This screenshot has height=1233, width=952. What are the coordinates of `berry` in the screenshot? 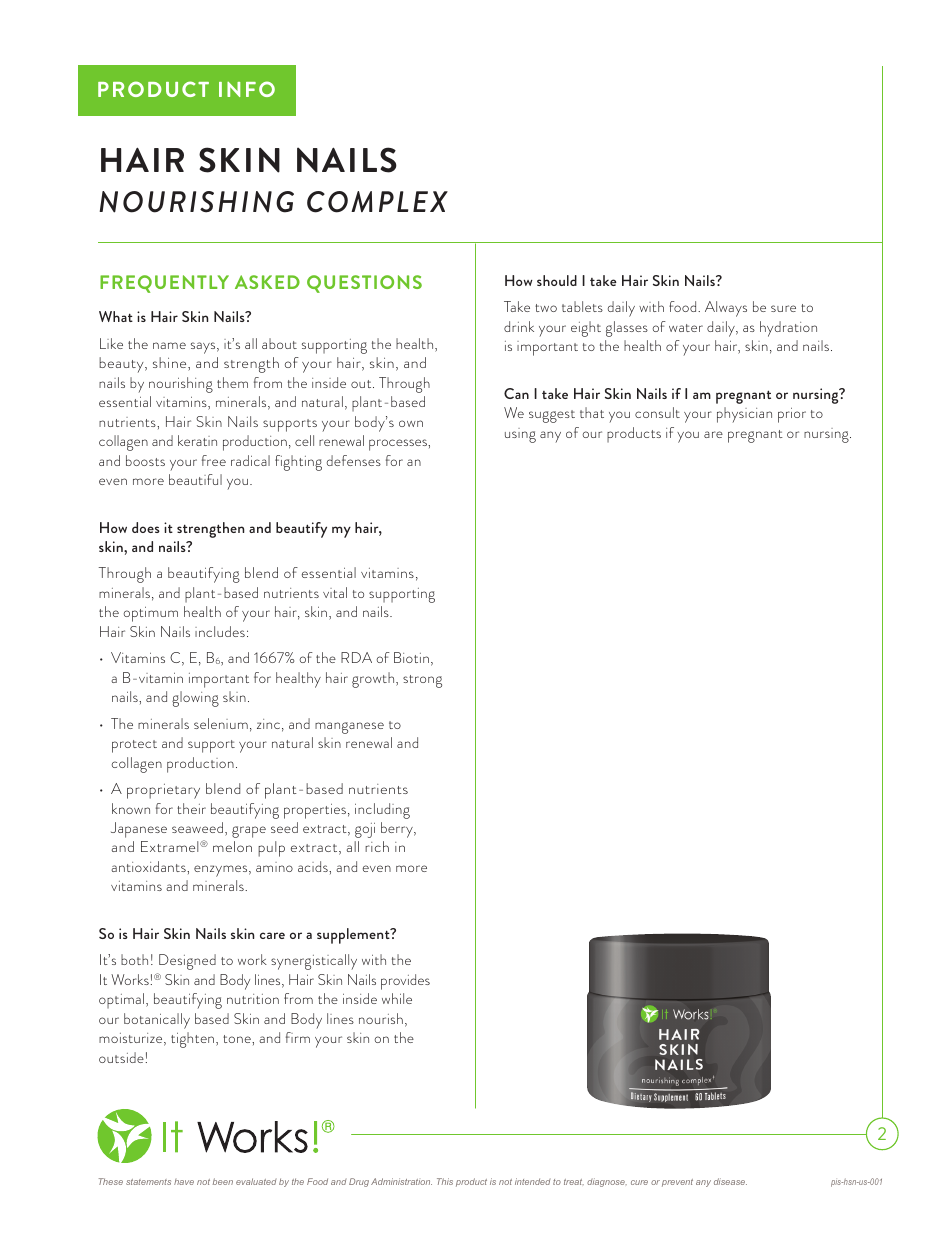 It's located at (398, 830).
